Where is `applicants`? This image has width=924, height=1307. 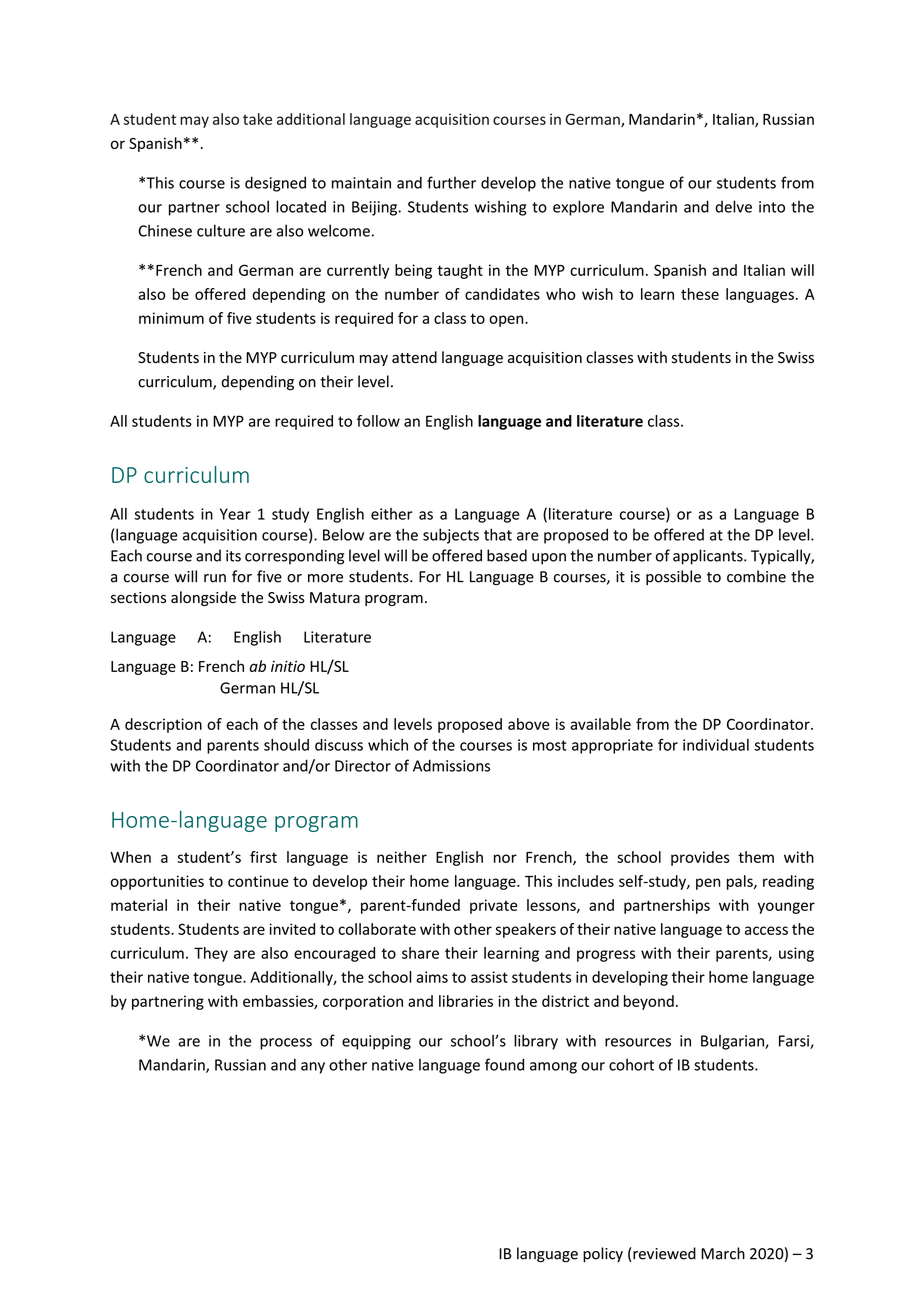 applicants is located at coordinates (709, 557).
